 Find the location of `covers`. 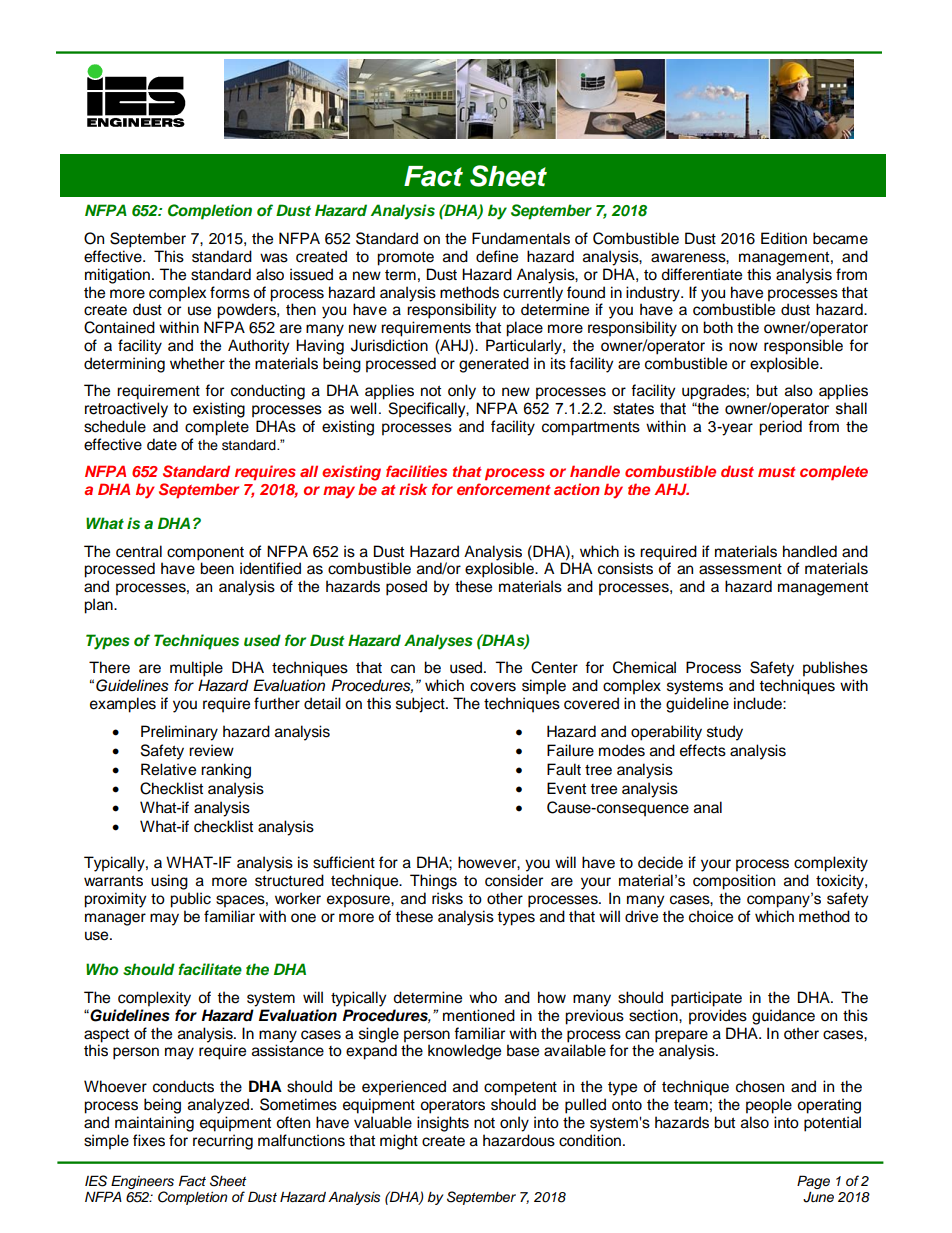

covers is located at coordinates (493, 687).
